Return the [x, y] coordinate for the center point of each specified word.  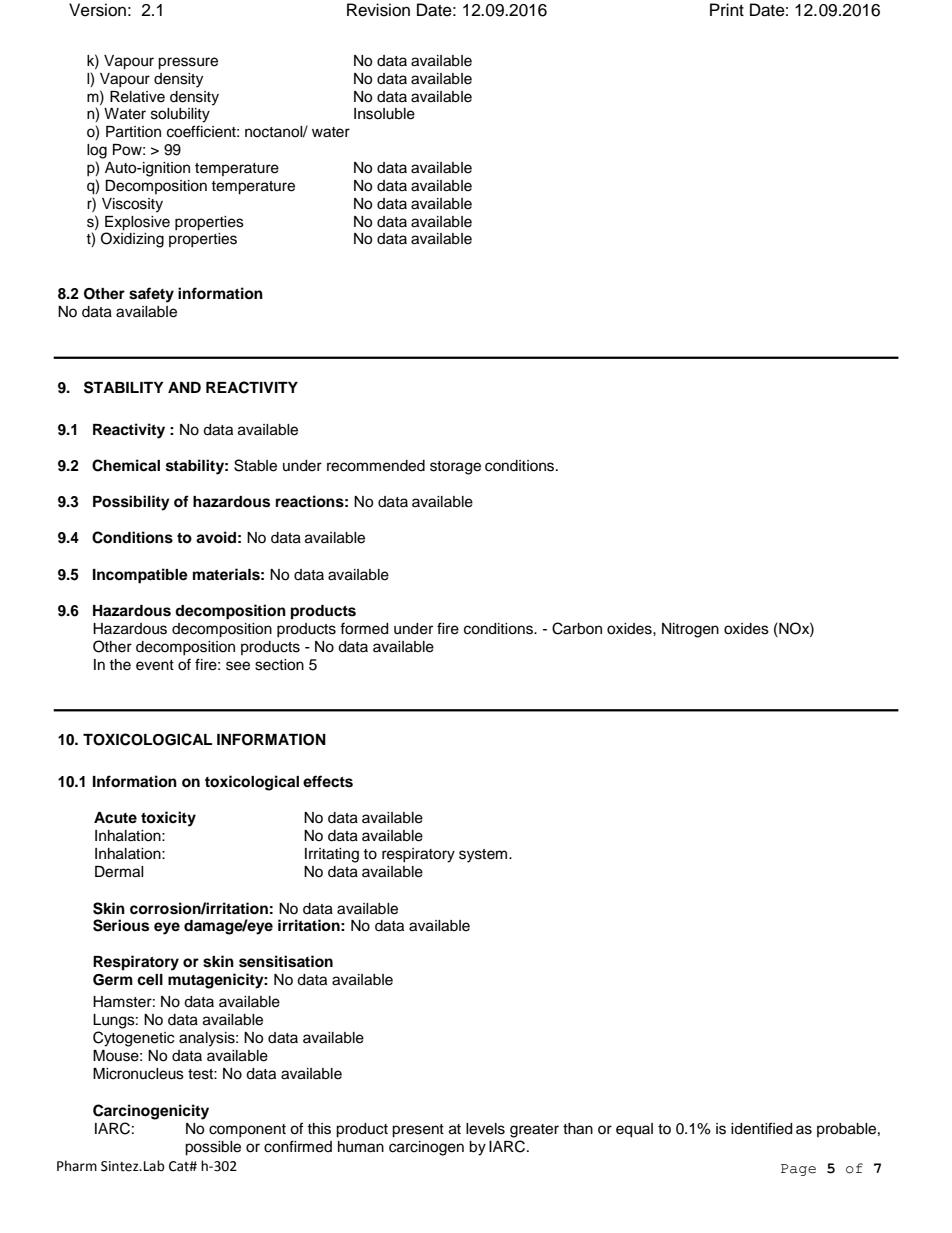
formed [364, 628]
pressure [188, 63]
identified [761, 1128]
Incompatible [140, 576]
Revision [378, 10]
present [418, 1131]
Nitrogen [690, 630]
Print [727, 9]
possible [213, 1148]
